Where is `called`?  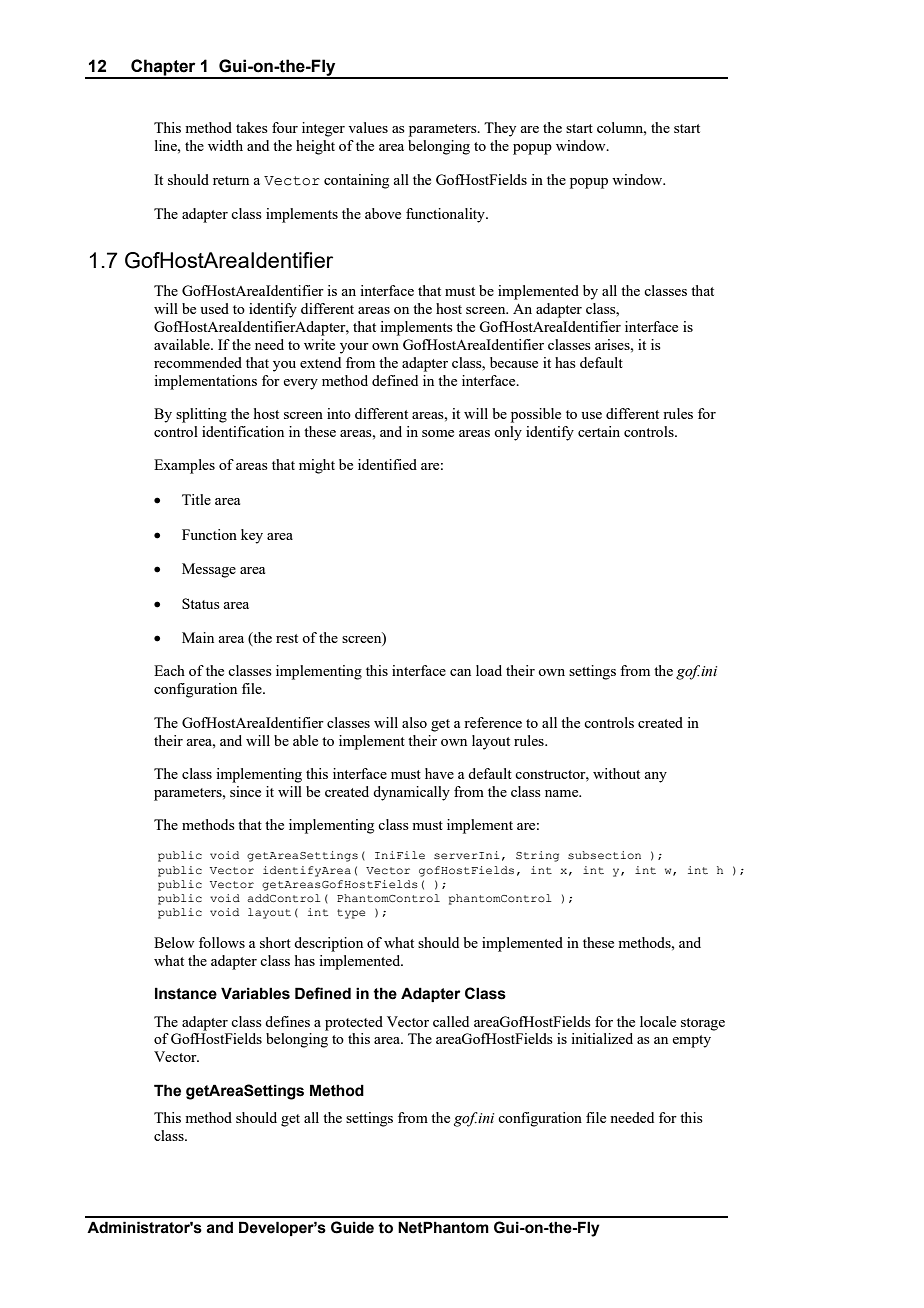 called is located at coordinates (451, 1021).
